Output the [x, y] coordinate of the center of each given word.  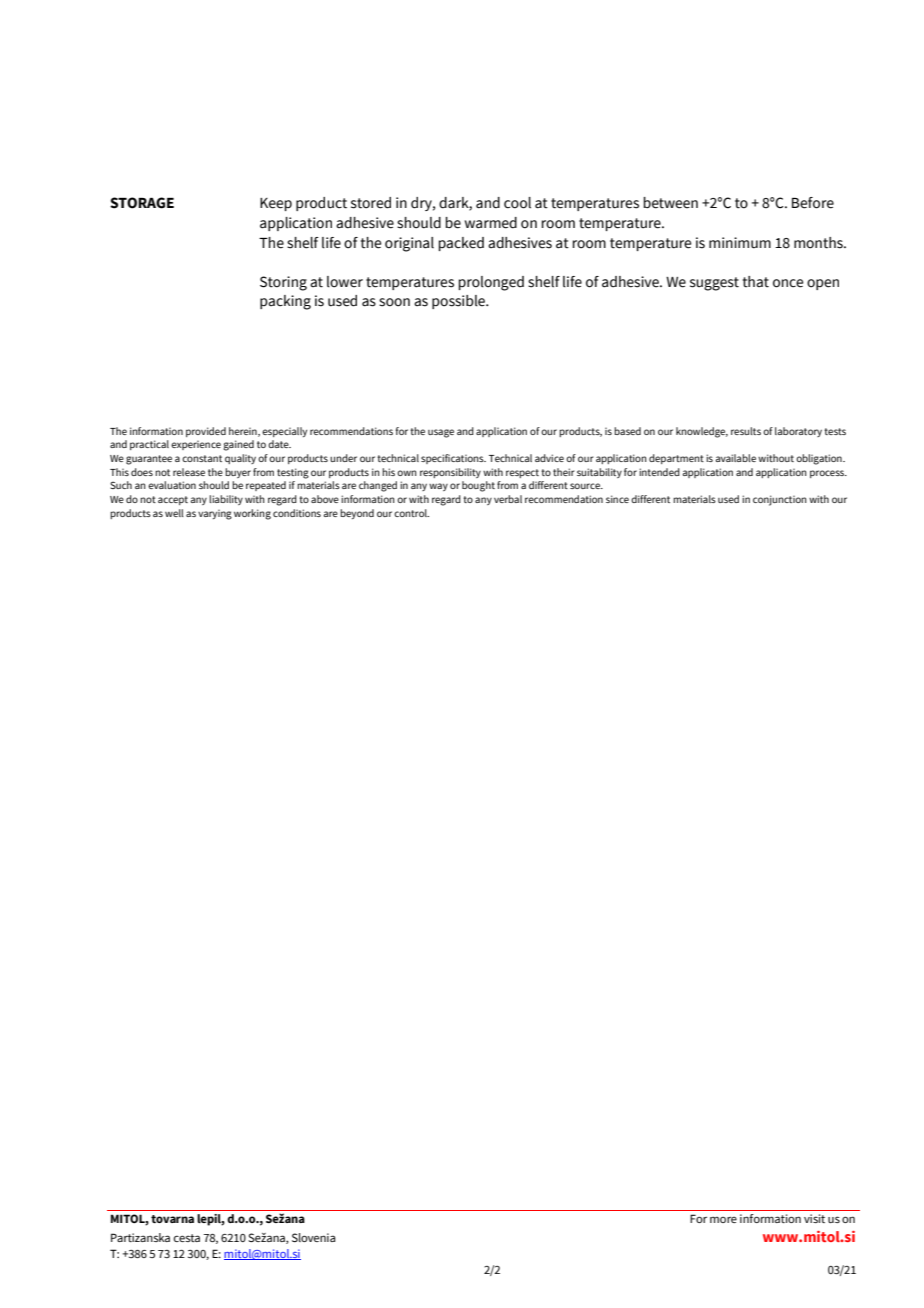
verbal [508, 499]
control [411, 513]
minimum [740, 243]
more [723, 1219]
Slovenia [314, 1237]
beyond [357, 514]
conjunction [780, 500]
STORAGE [142, 203]
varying [215, 515]
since [617, 499]
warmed [491, 223]
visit [814, 1218]
